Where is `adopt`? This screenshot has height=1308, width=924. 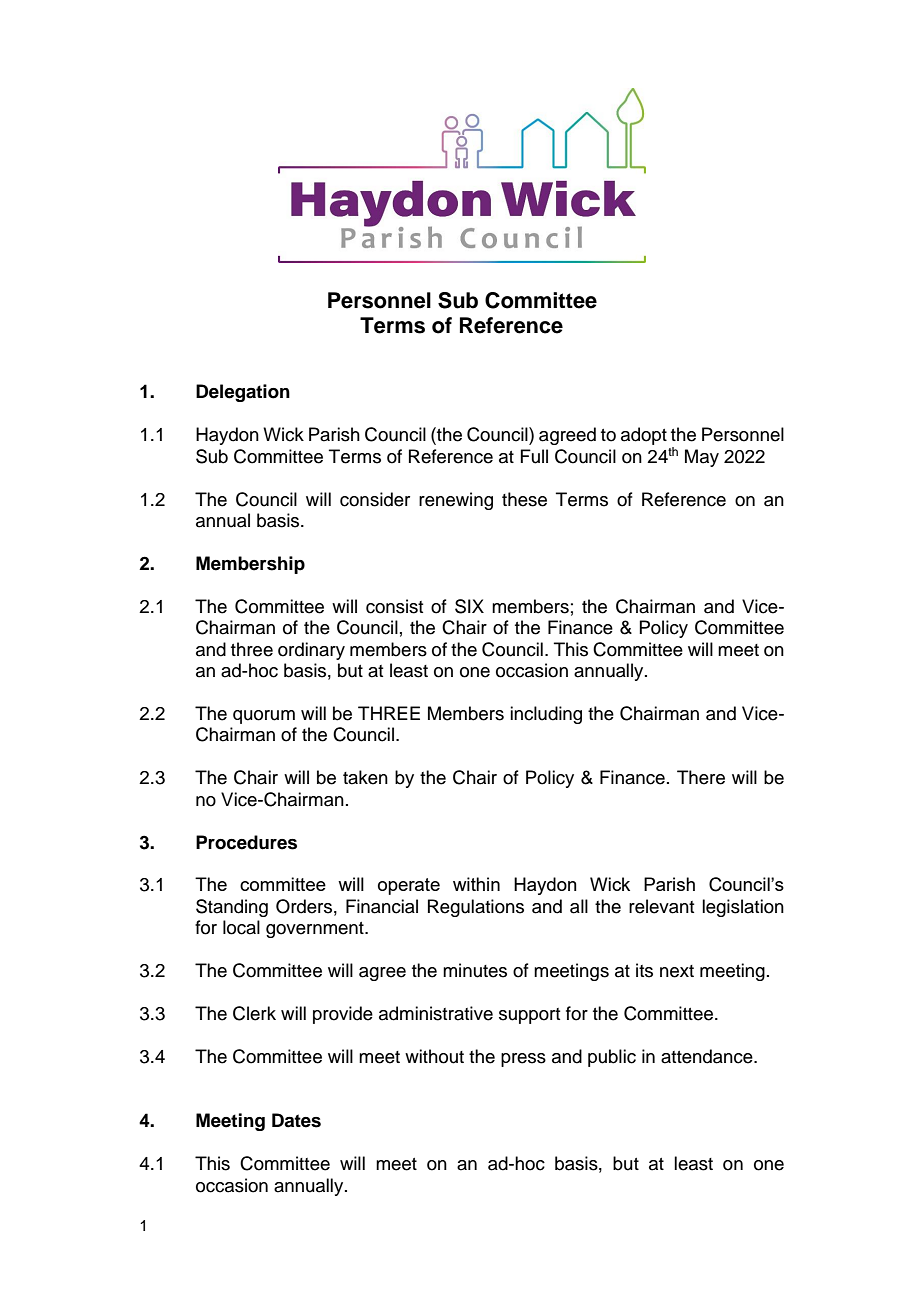 adopt is located at coordinates (644, 436).
